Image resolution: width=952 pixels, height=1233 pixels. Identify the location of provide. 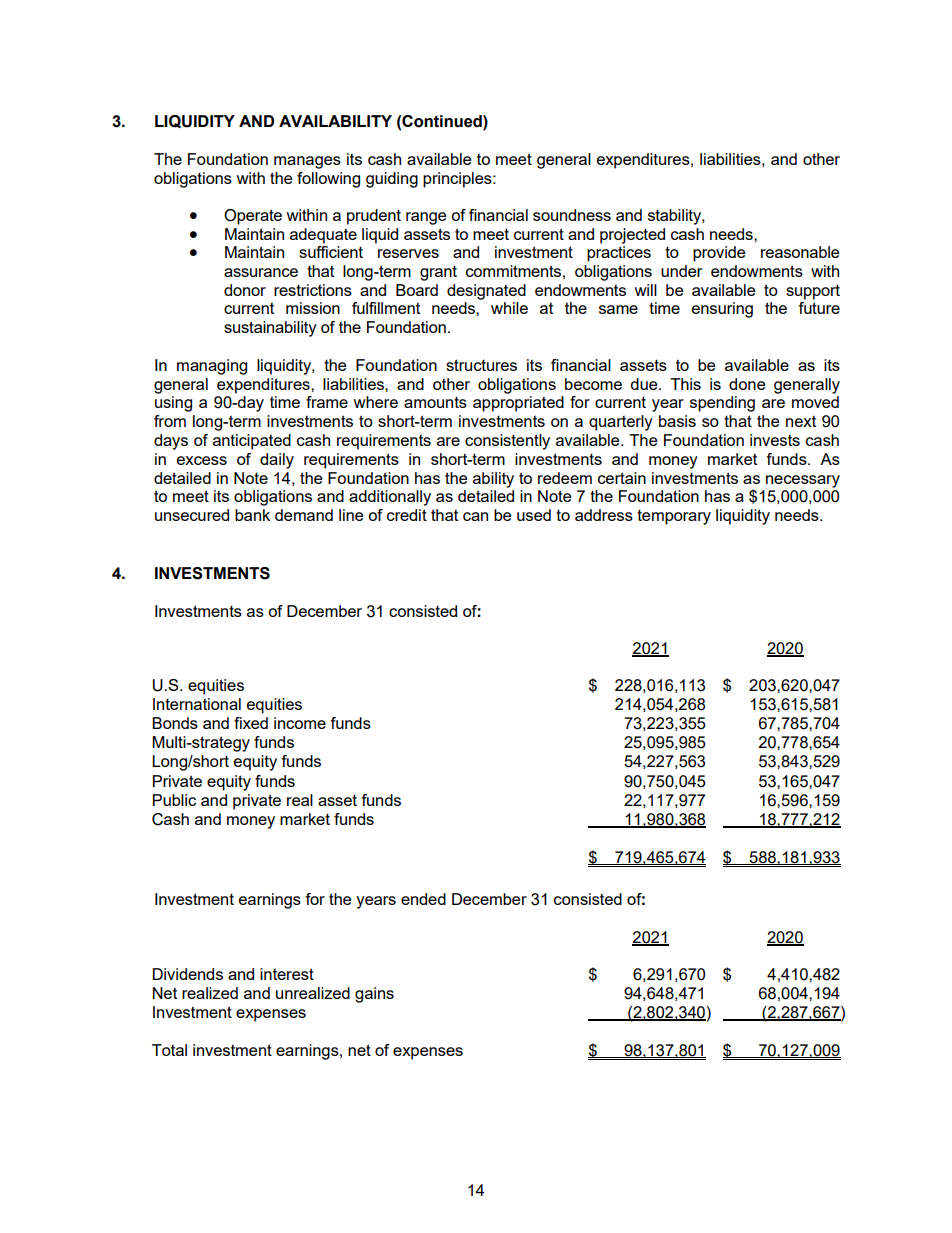
(719, 254).
